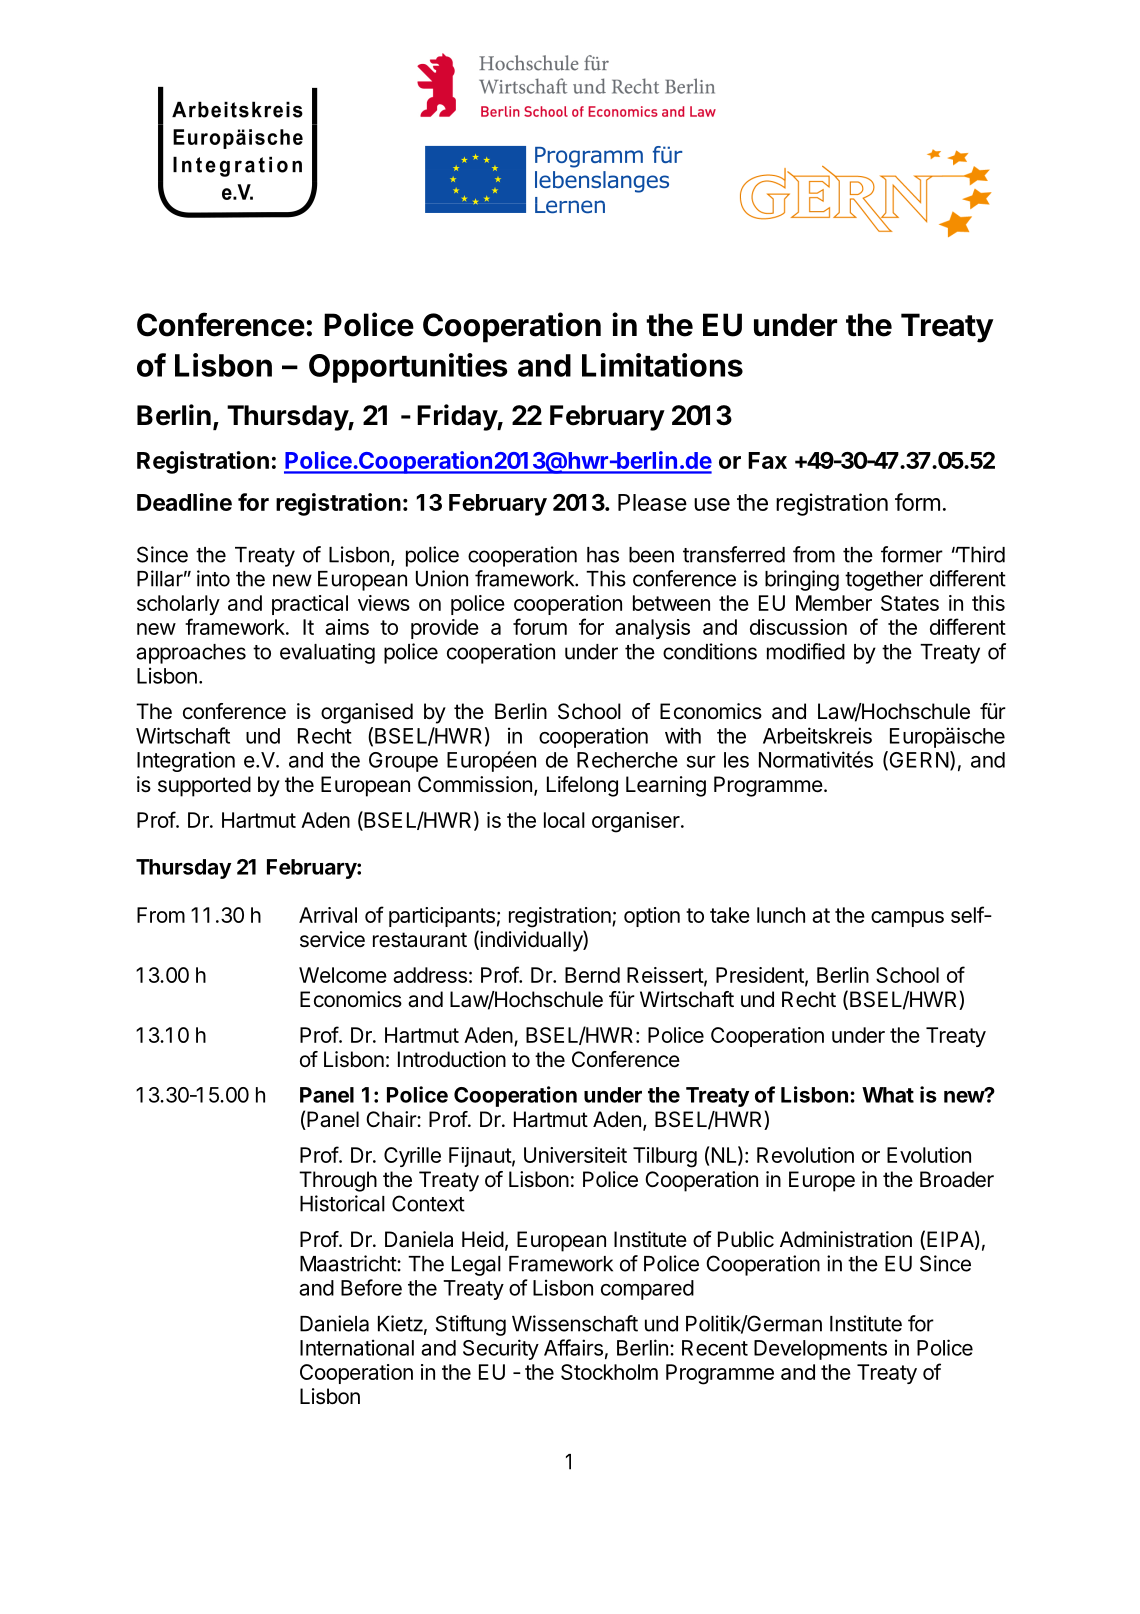 The image size is (1140, 1614). Describe the element at coordinates (408, 368) in the screenshot. I see `Opportunities` at that location.
